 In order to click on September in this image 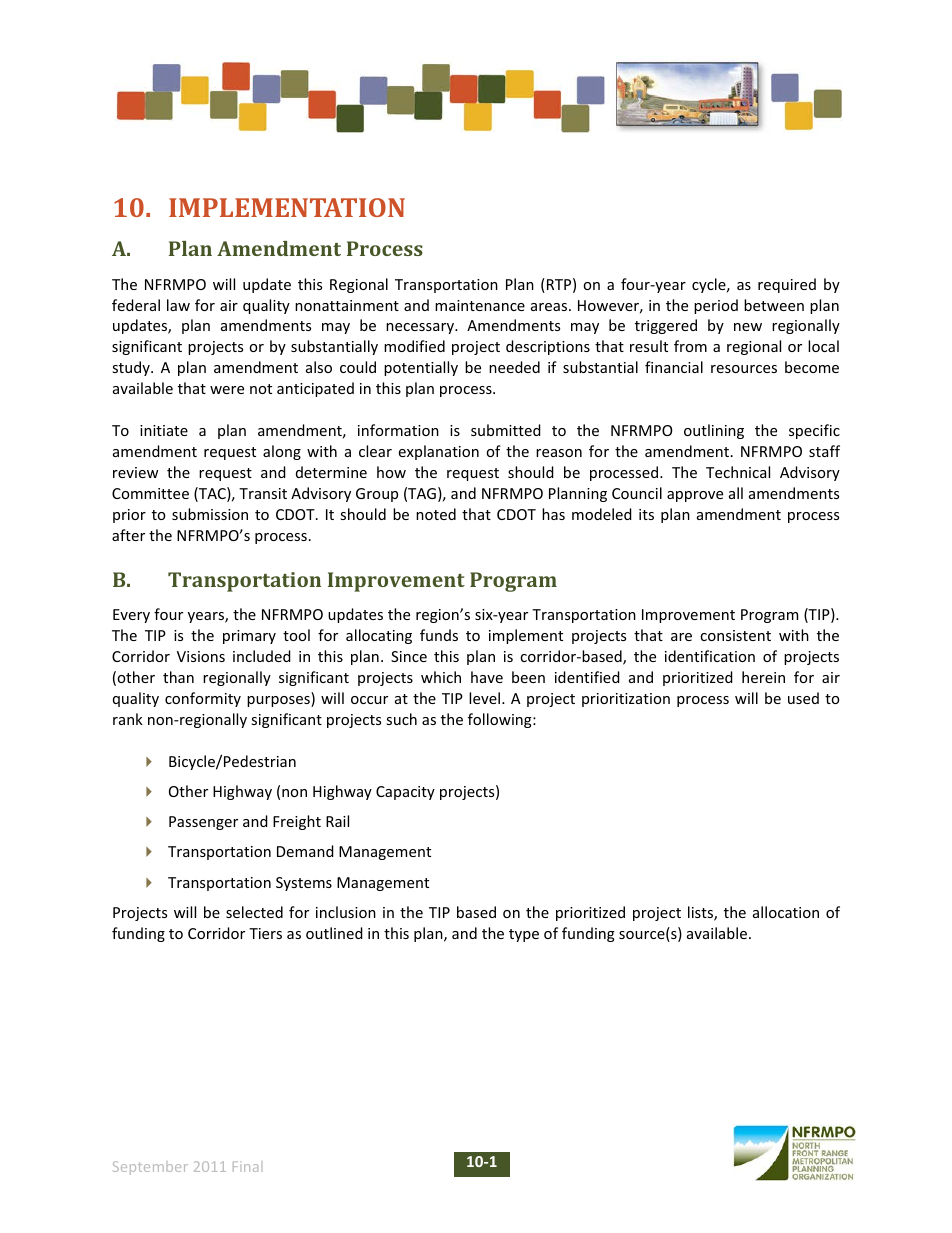, I will do `click(150, 1168)`.
